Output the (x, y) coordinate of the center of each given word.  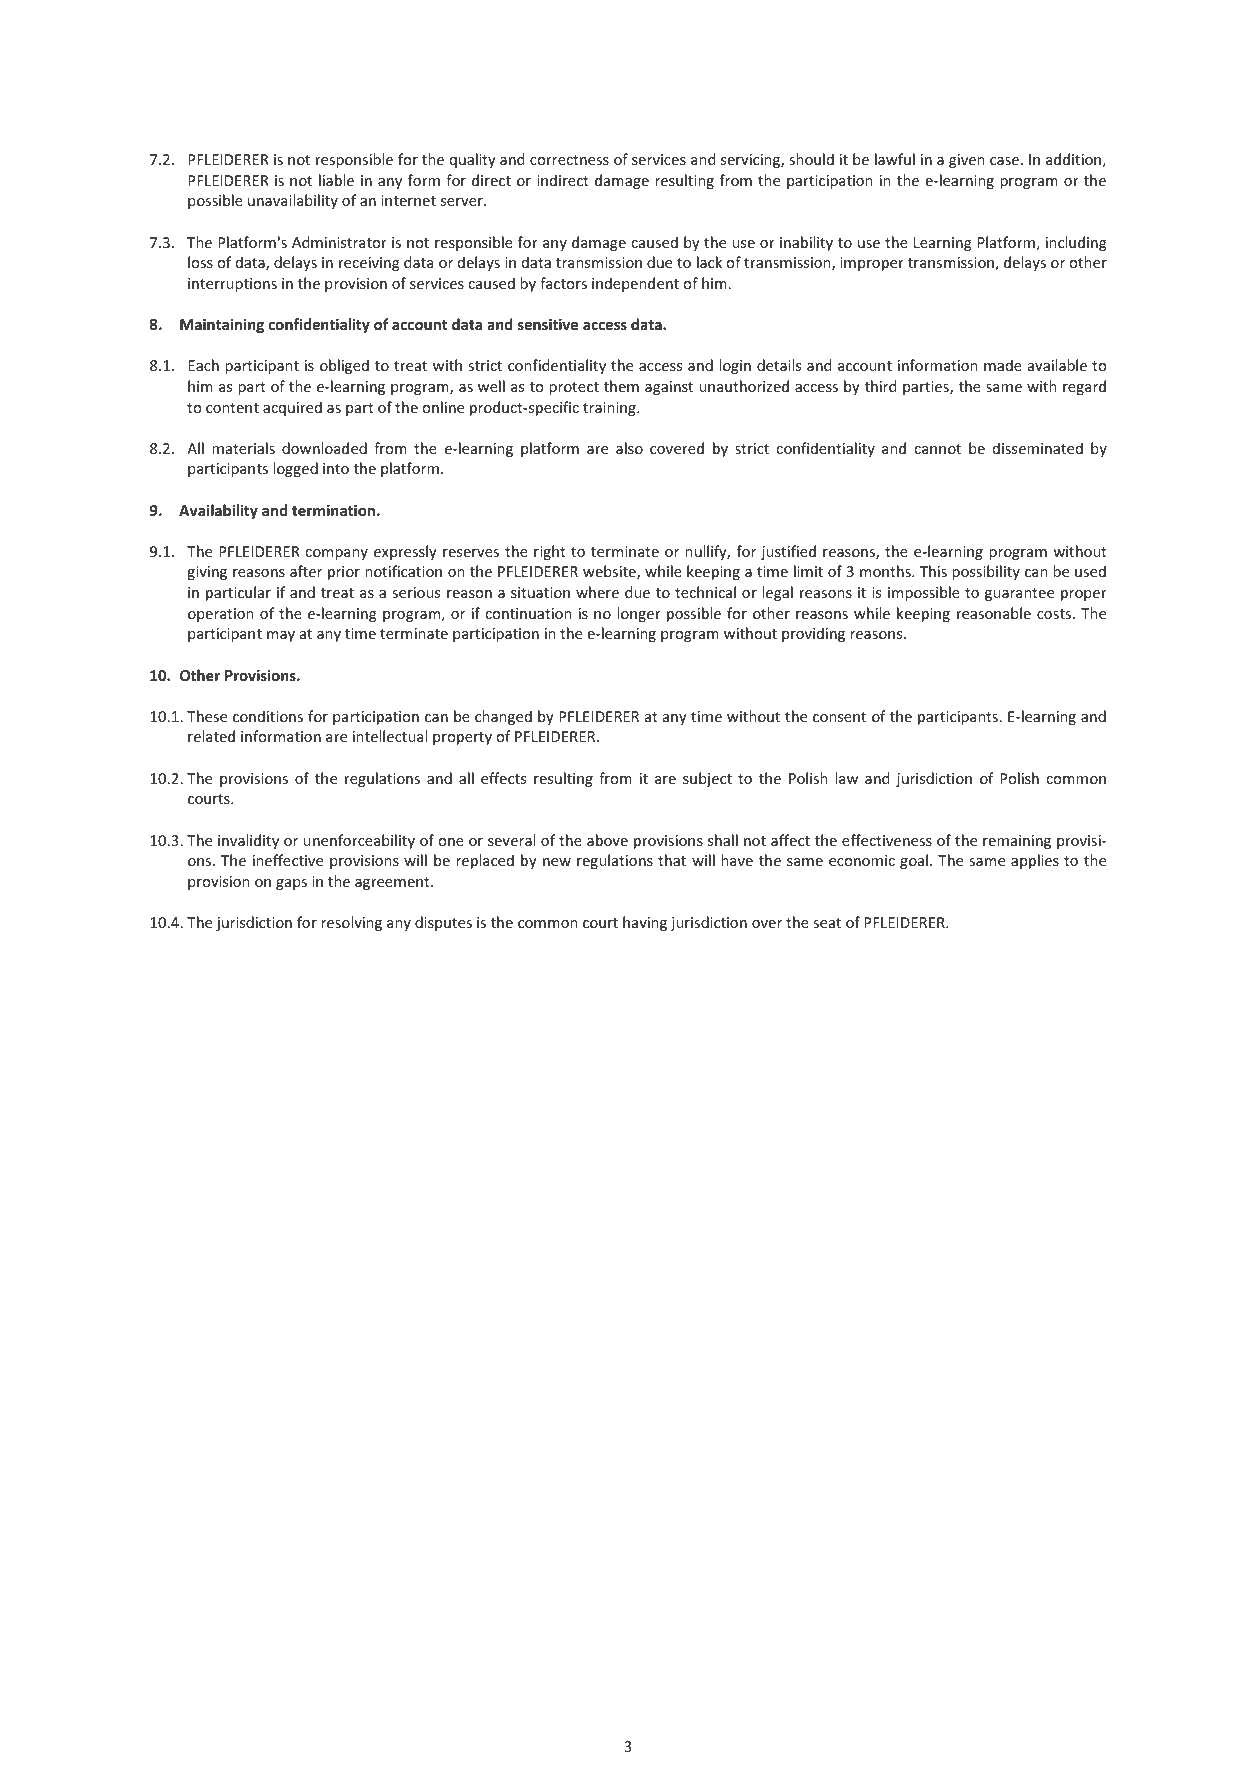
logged (295, 469)
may (281, 636)
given (966, 161)
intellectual (390, 736)
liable (336, 180)
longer (639, 614)
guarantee (1019, 594)
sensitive (548, 324)
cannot (937, 449)
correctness (569, 160)
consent (839, 717)
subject (707, 779)
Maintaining (222, 325)
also (629, 448)
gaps (291, 884)
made (1003, 365)
